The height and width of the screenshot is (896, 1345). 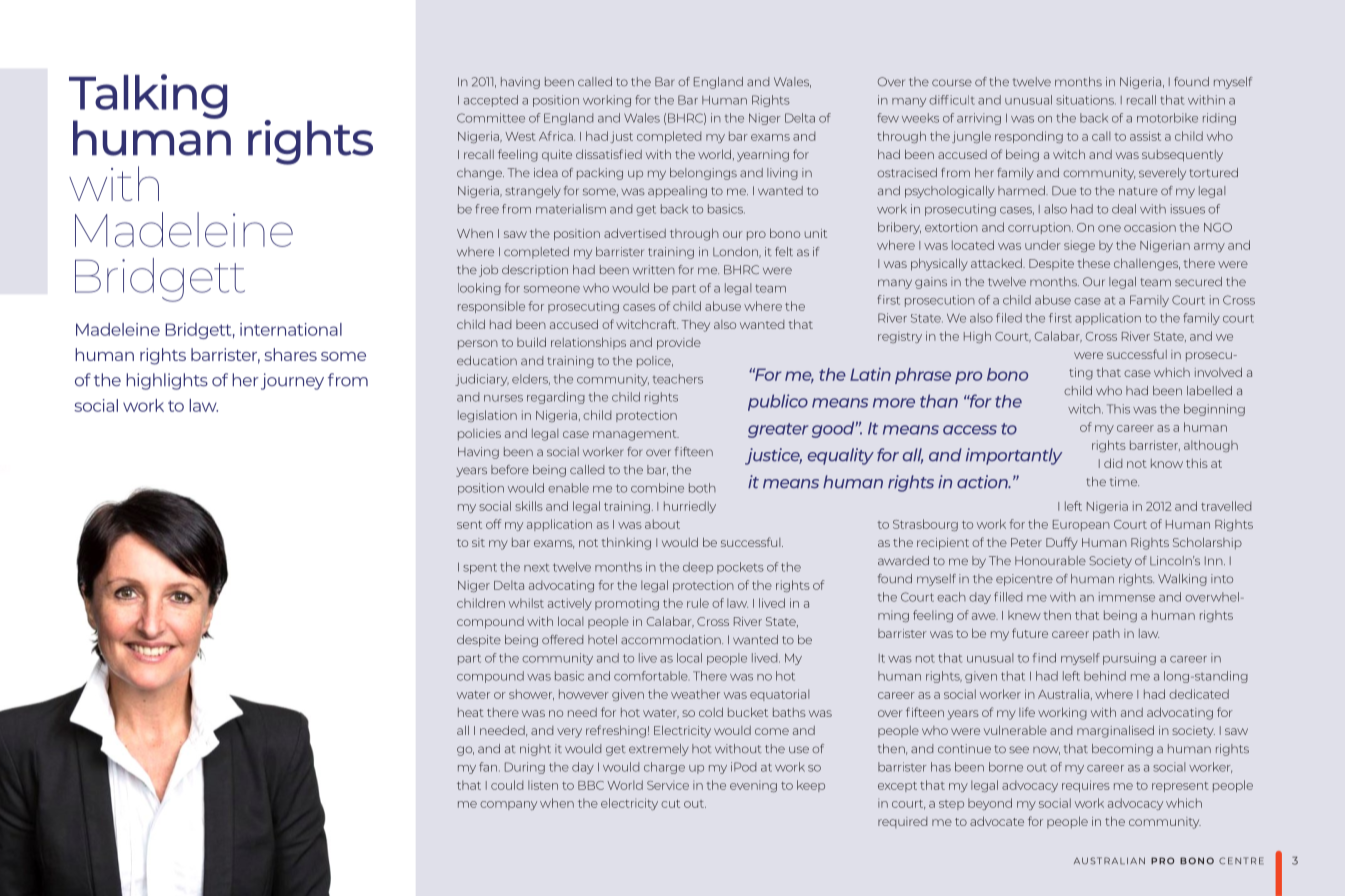 What do you see at coordinates (557, 136) in the screenshot?
I see `Africa` at bounding box center [557, 136].
